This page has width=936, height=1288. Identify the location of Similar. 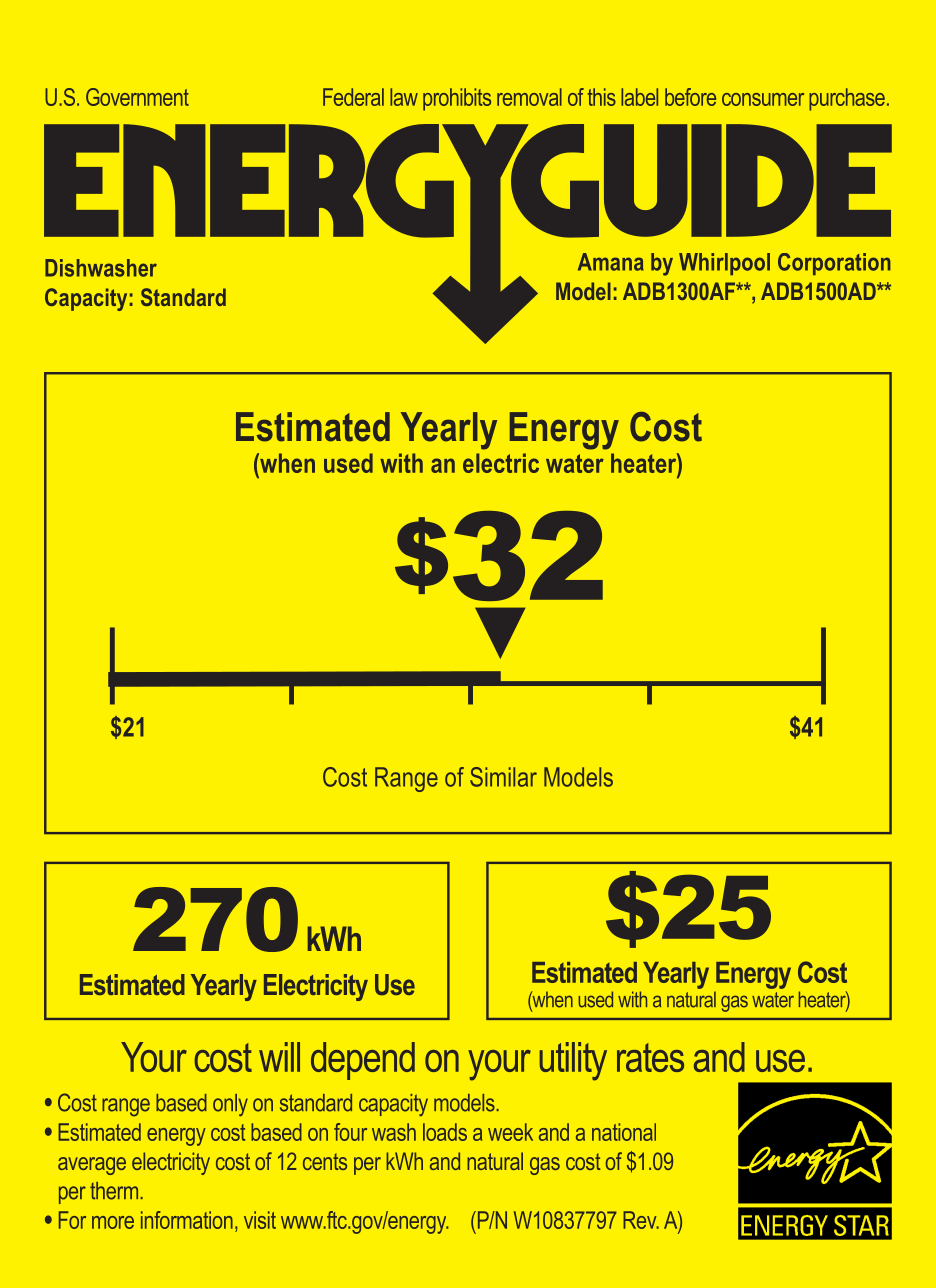
(503, 777).
